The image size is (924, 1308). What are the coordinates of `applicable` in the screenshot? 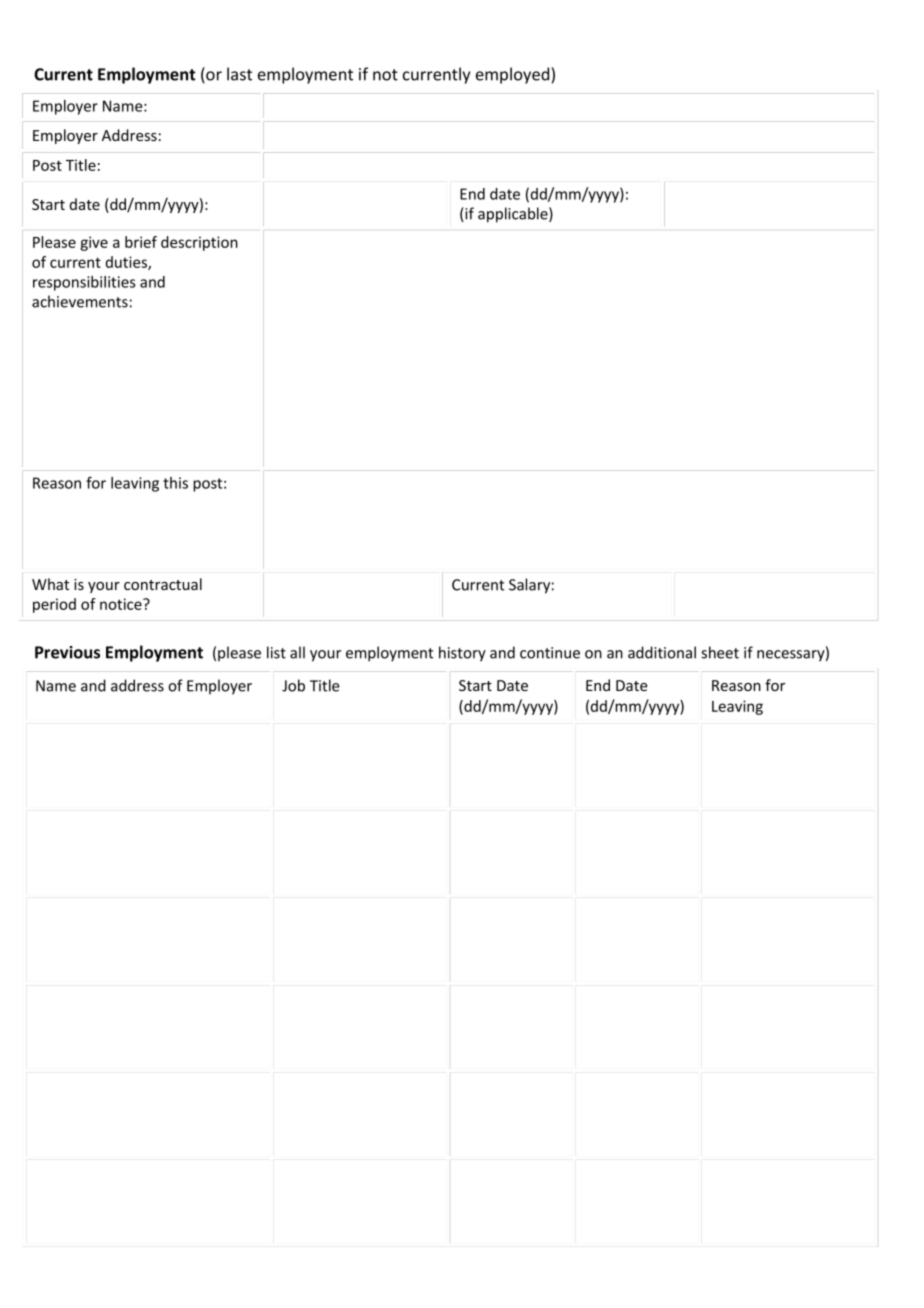 It's located at (514, 215).
